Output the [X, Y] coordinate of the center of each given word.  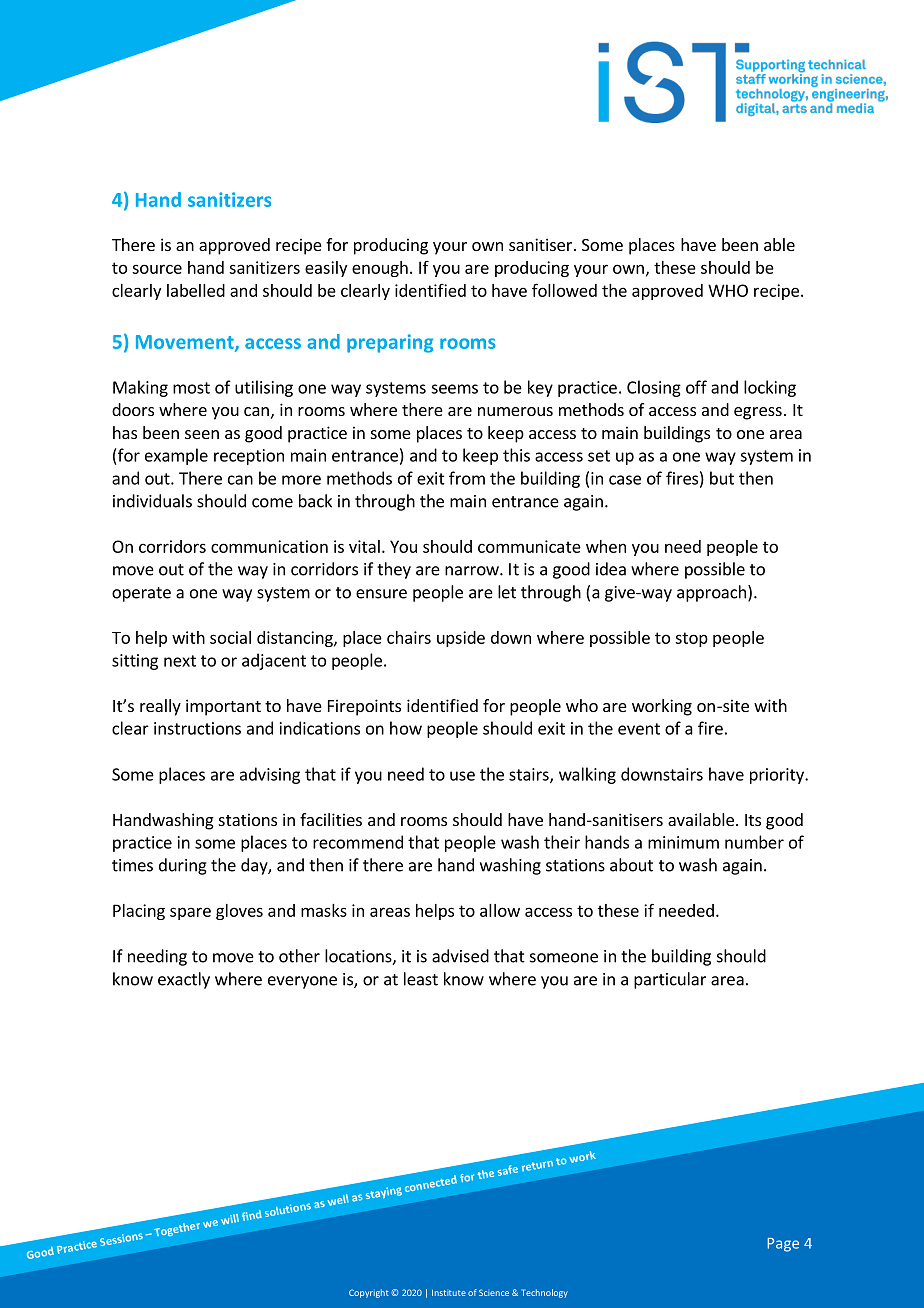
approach [711, 593]
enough [380, 269]
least [421, 979]
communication [269, 546]
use [462, 776]
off [696, 387]
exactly [184, 980]
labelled [196, 290]
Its [753, 820]
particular [670, 980]
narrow [473, 571]
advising [270, 775]
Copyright [369, 1293]
